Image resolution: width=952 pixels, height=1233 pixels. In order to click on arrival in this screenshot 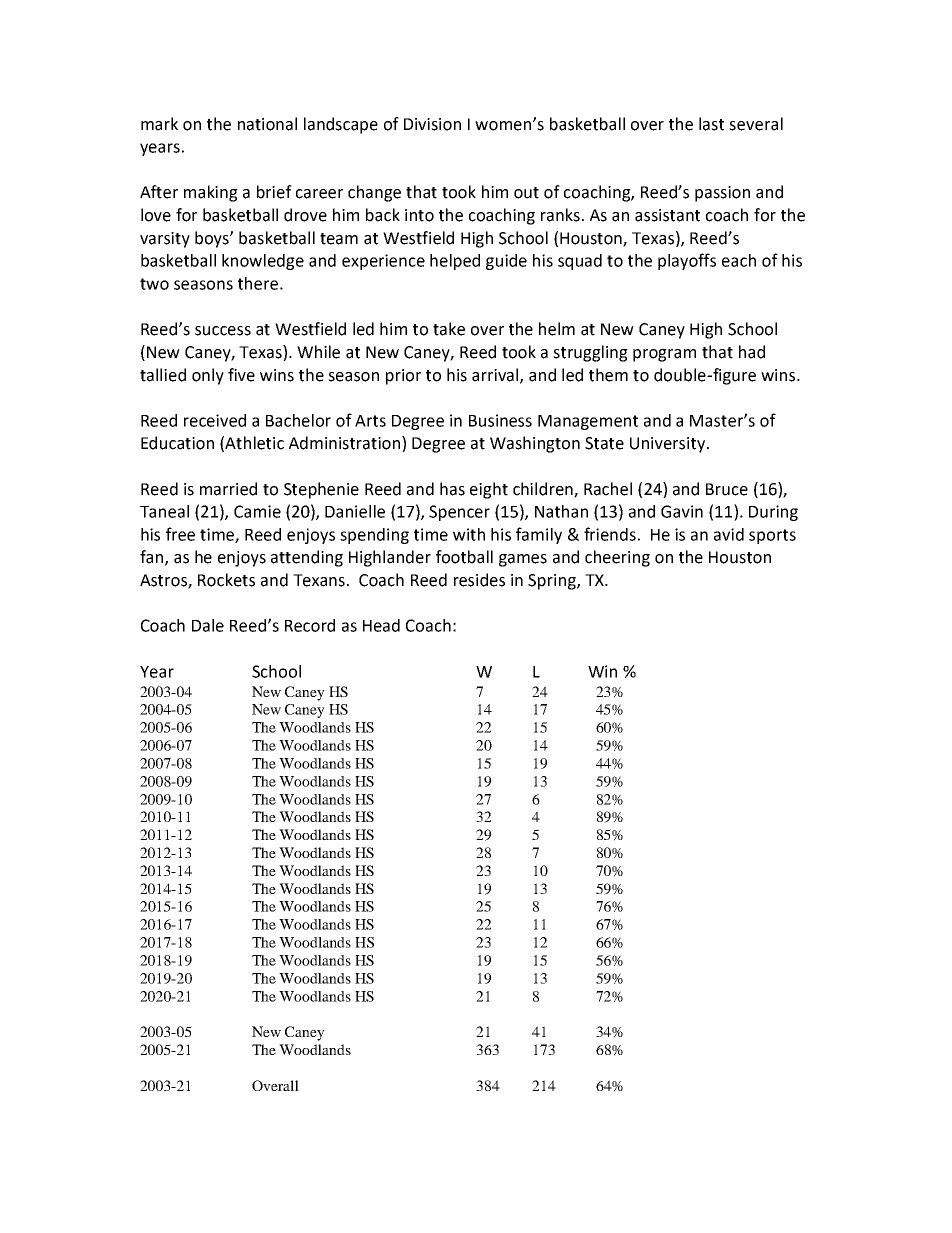, I will do `click(496, 375)`.
